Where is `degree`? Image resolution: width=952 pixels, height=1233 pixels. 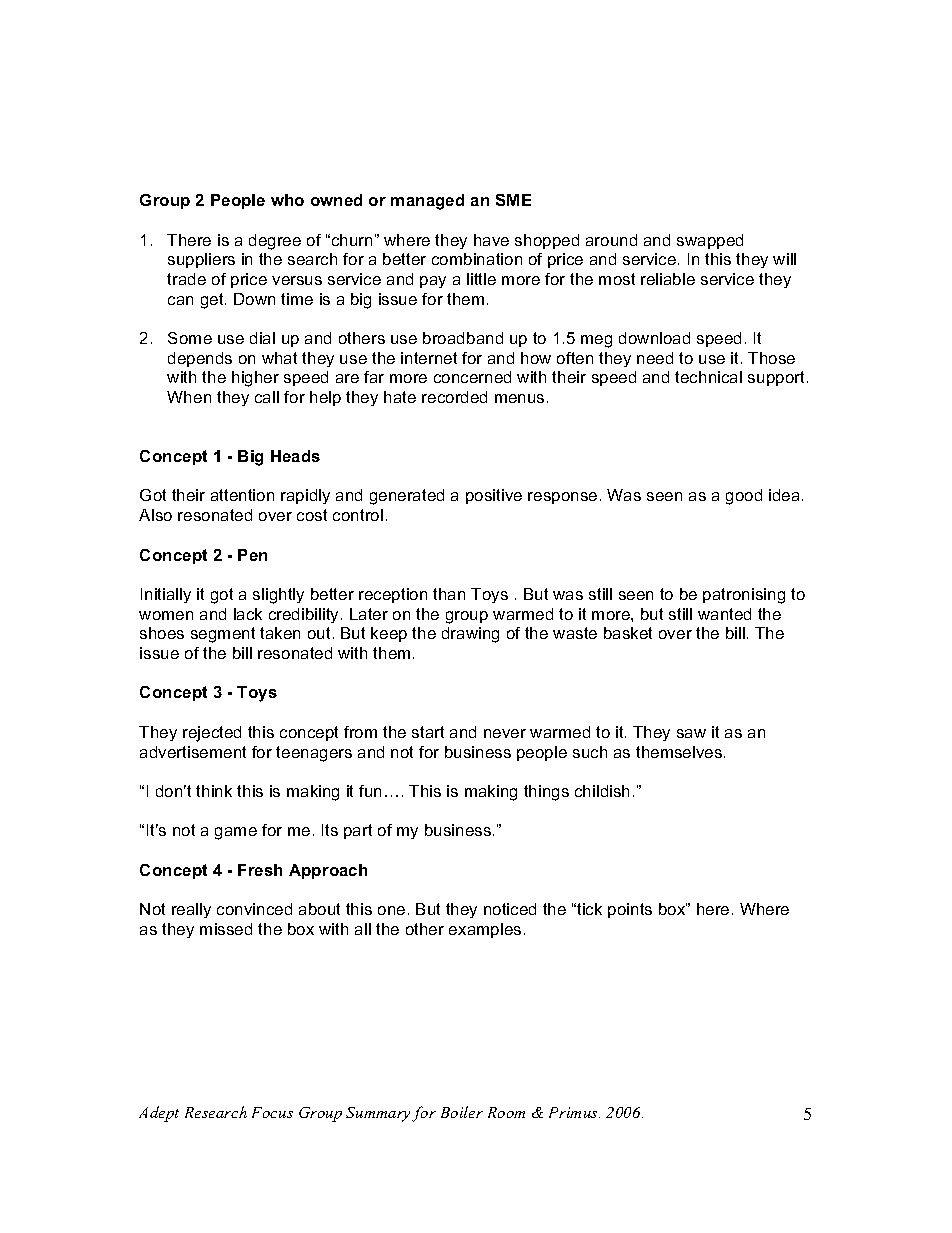
degree is located at coordinates (275, 242).
